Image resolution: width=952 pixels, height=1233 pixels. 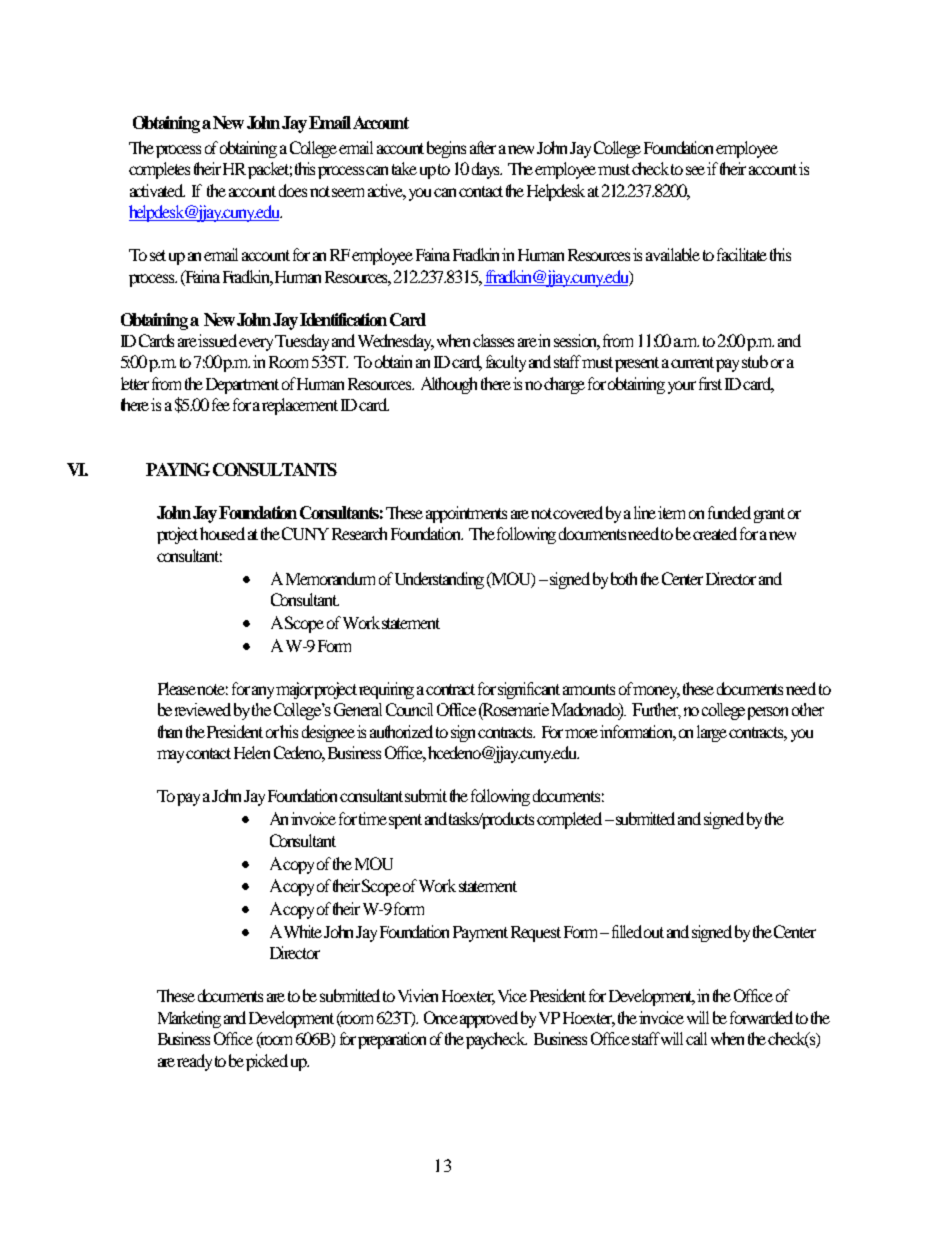 I want to click on days, so click(x=487, y=170).
